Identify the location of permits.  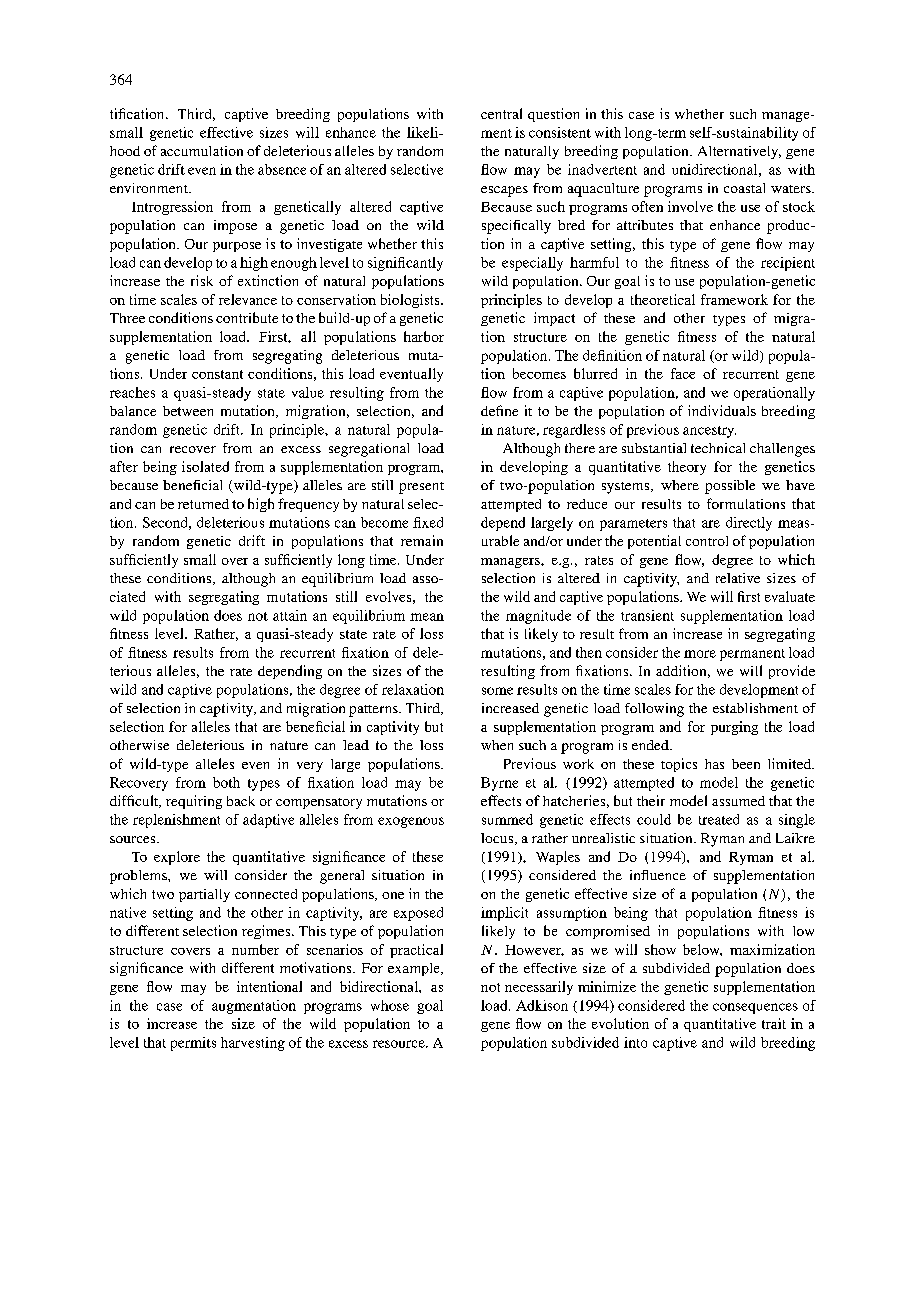
(193, 1044).
